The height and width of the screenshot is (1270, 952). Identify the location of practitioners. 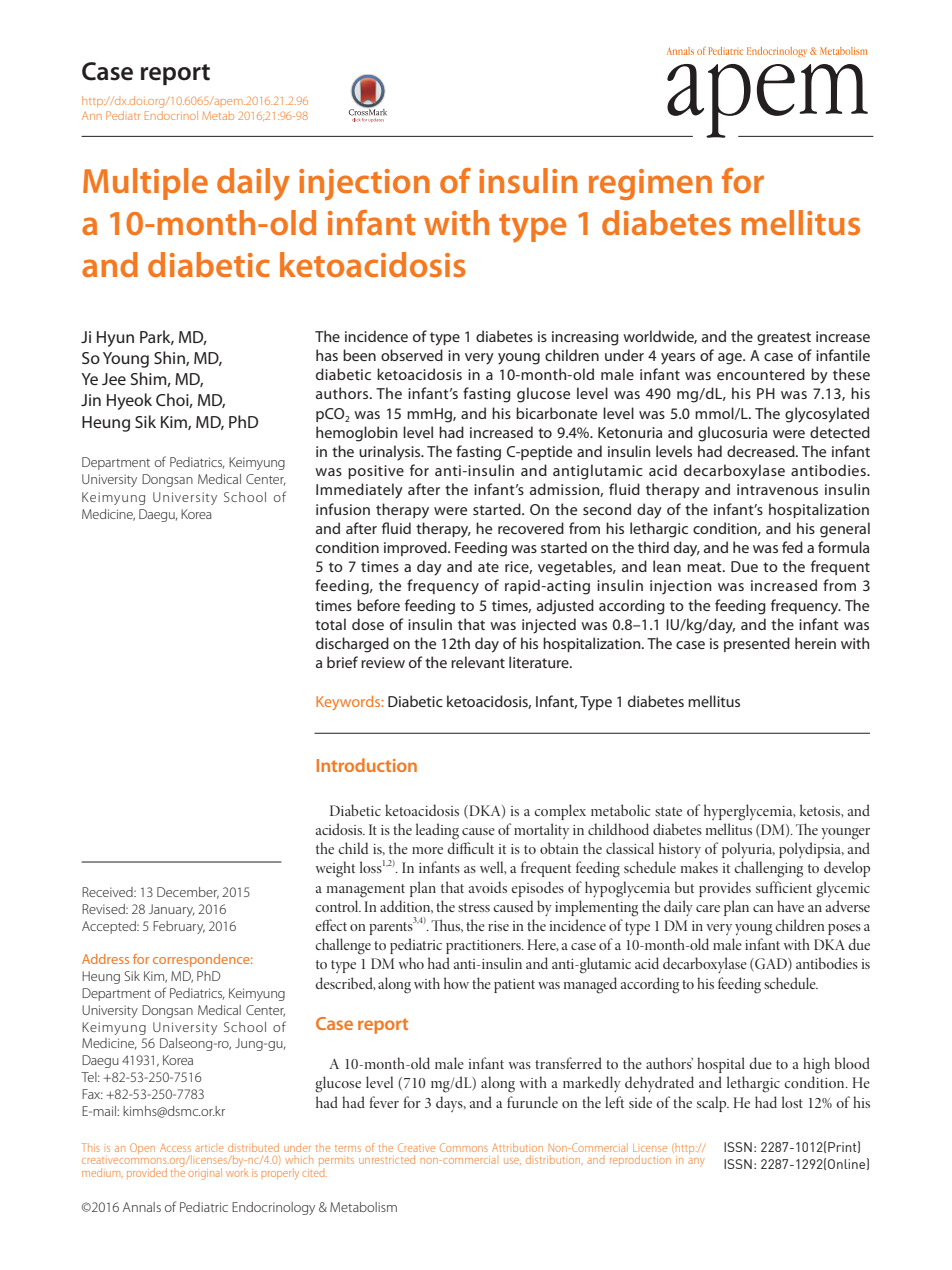
(484, 947).
